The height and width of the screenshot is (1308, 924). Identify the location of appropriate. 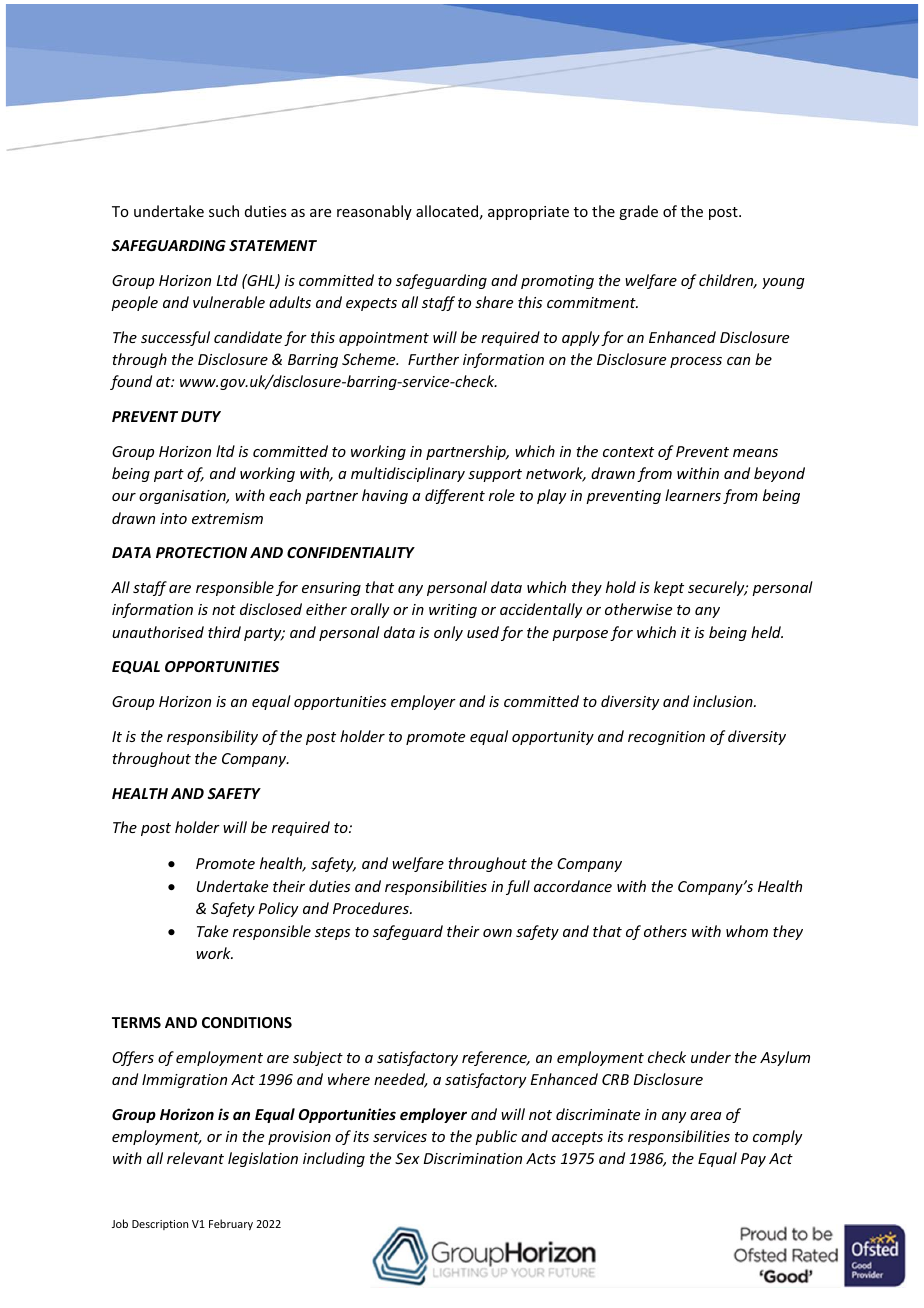
(528, 213).
